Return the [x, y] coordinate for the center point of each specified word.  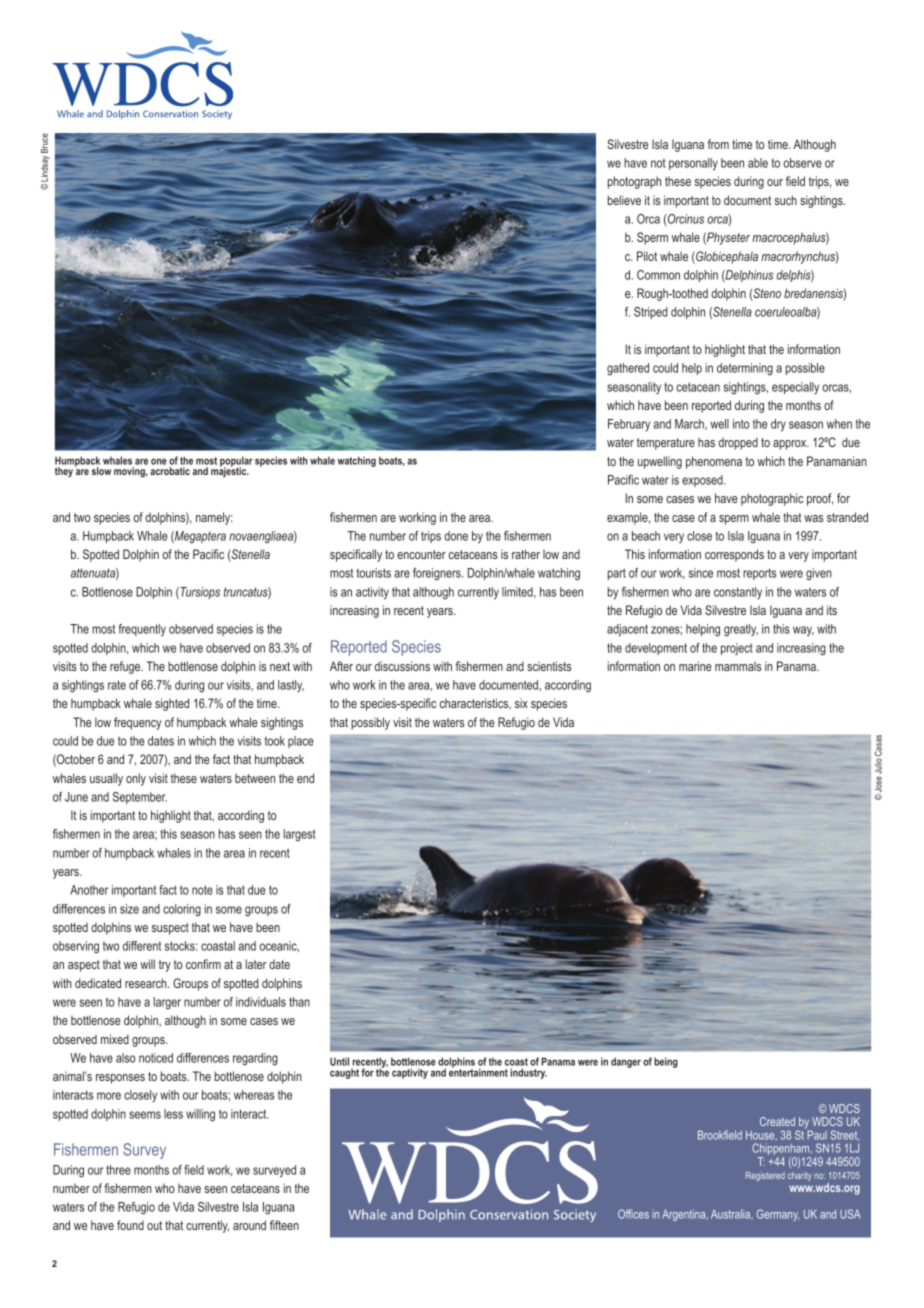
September [140, 798]
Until [339, 1061]
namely [214, 518]
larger [167, 1003]
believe [624, 200]
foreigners [438, 574]
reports [760, 574]
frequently [142, 630]
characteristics [475, 704]
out [154, 1225]
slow [101, 471]
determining [745, 369]
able [758, 163]
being [666, 1062]
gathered [628, 369]
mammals [738, 666]
